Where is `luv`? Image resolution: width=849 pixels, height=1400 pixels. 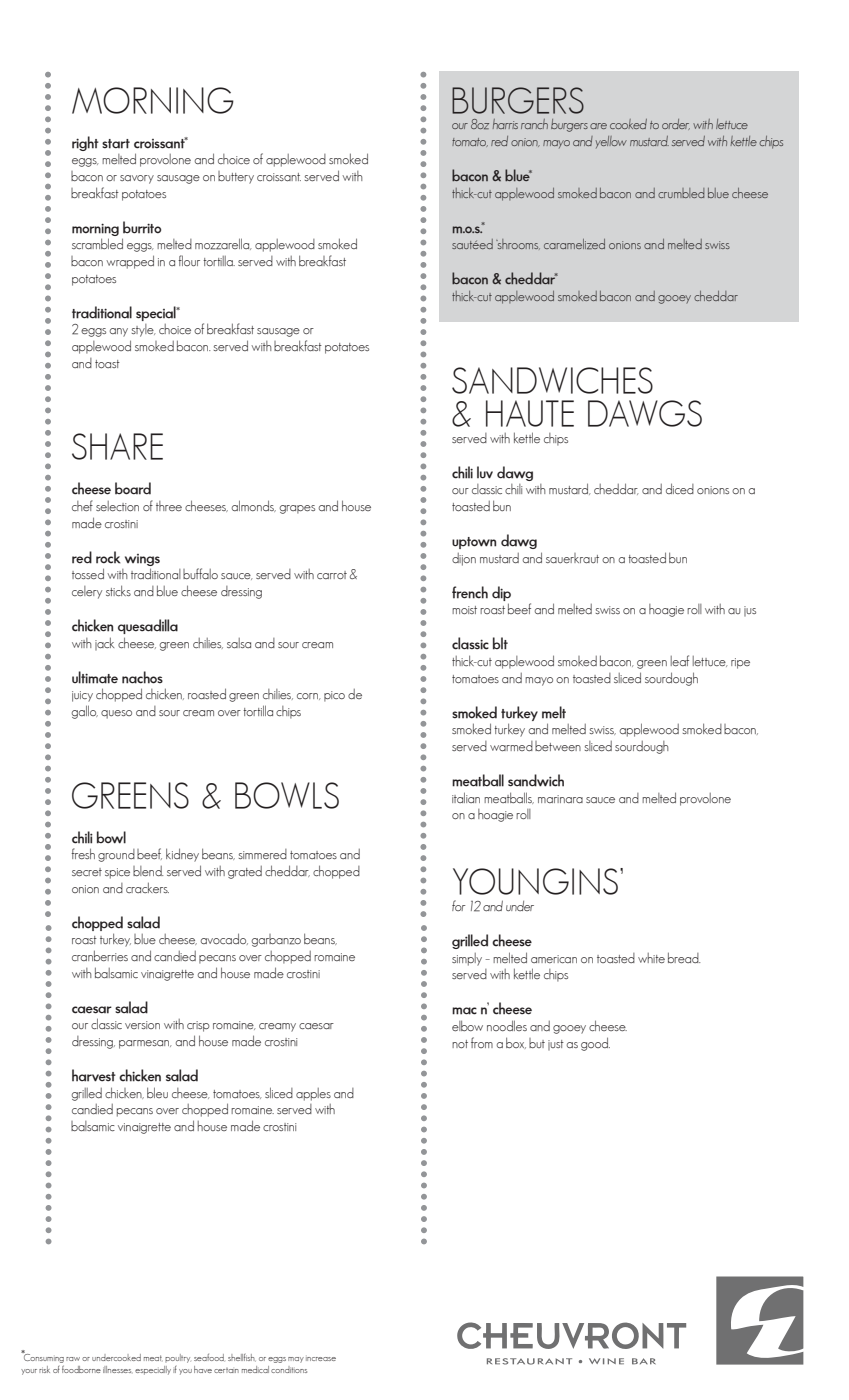 luv is located at coordinates (485, 472).
